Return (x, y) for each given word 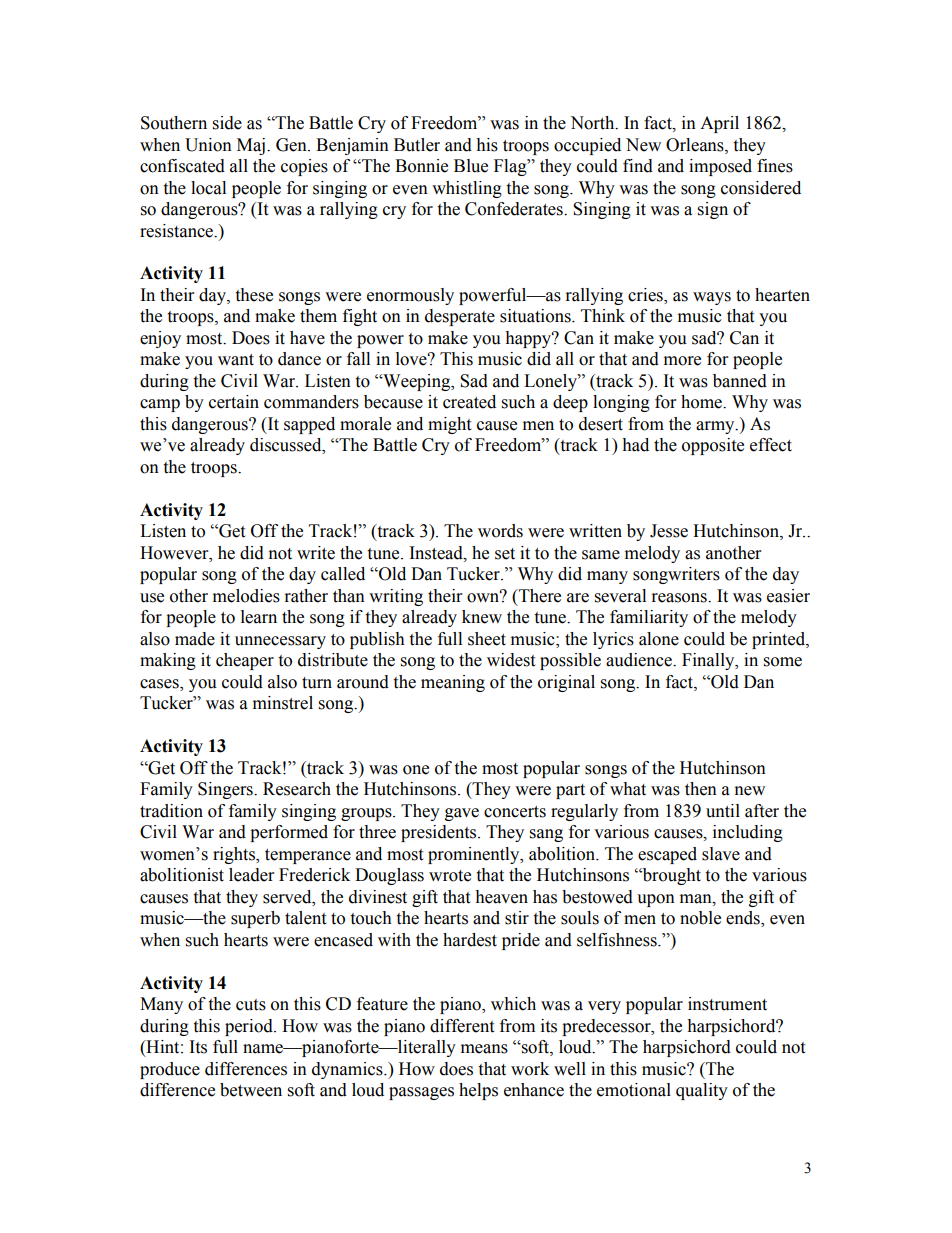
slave (721, 854)
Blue (471, 166)
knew (482, 617)
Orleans (696, 145)
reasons (680, 598)
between (251, 1090)
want (236, 360)
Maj (251, 146)
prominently (475, 855)
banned (740, 381)
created (469, 402)
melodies (246, 596)
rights (235, 855)
